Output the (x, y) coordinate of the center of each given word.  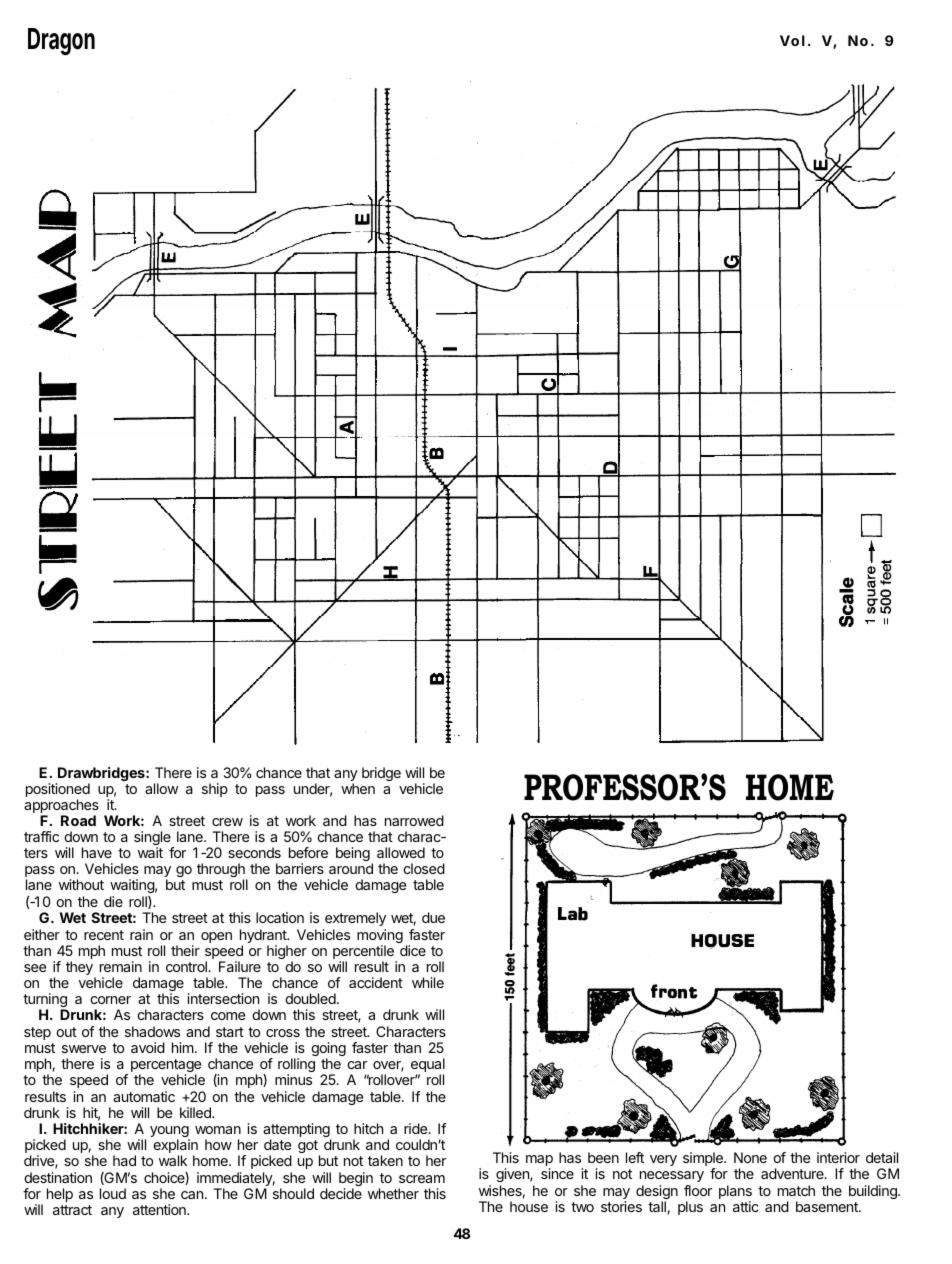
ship (215, 790)
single (153, 839)
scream (422, 1179)
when (358, 788)
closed (424, 868)
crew (227, 822)
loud (113, 1193)
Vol (792, 40)
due (433, 917)
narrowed (414, 820)
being (353, 854)
